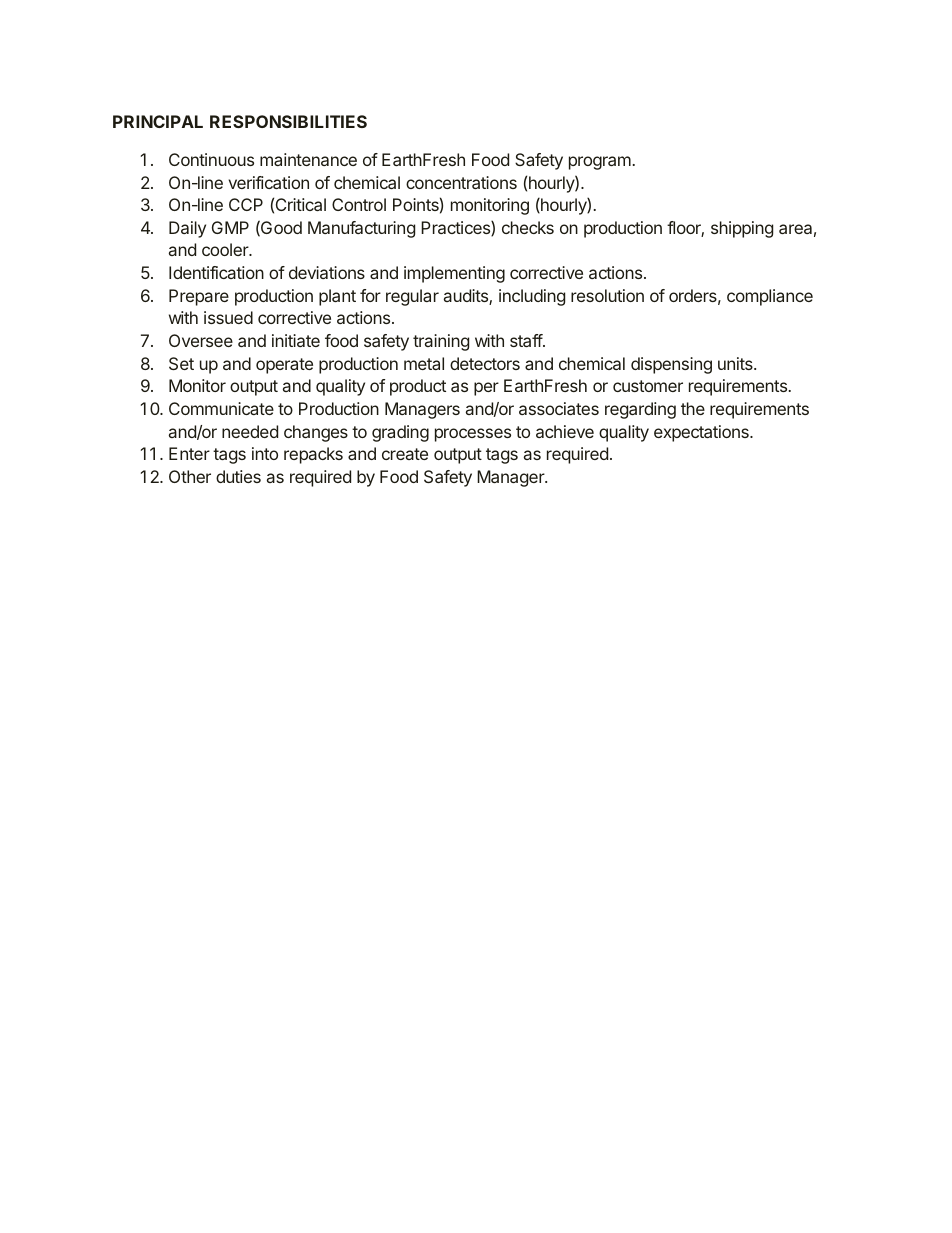 The width and height of the image is (952, 1233). What do you see at coordinates (288, 121) in the image?
I see `RESPONSIBILITIES` at bounding box center [288, 121].
